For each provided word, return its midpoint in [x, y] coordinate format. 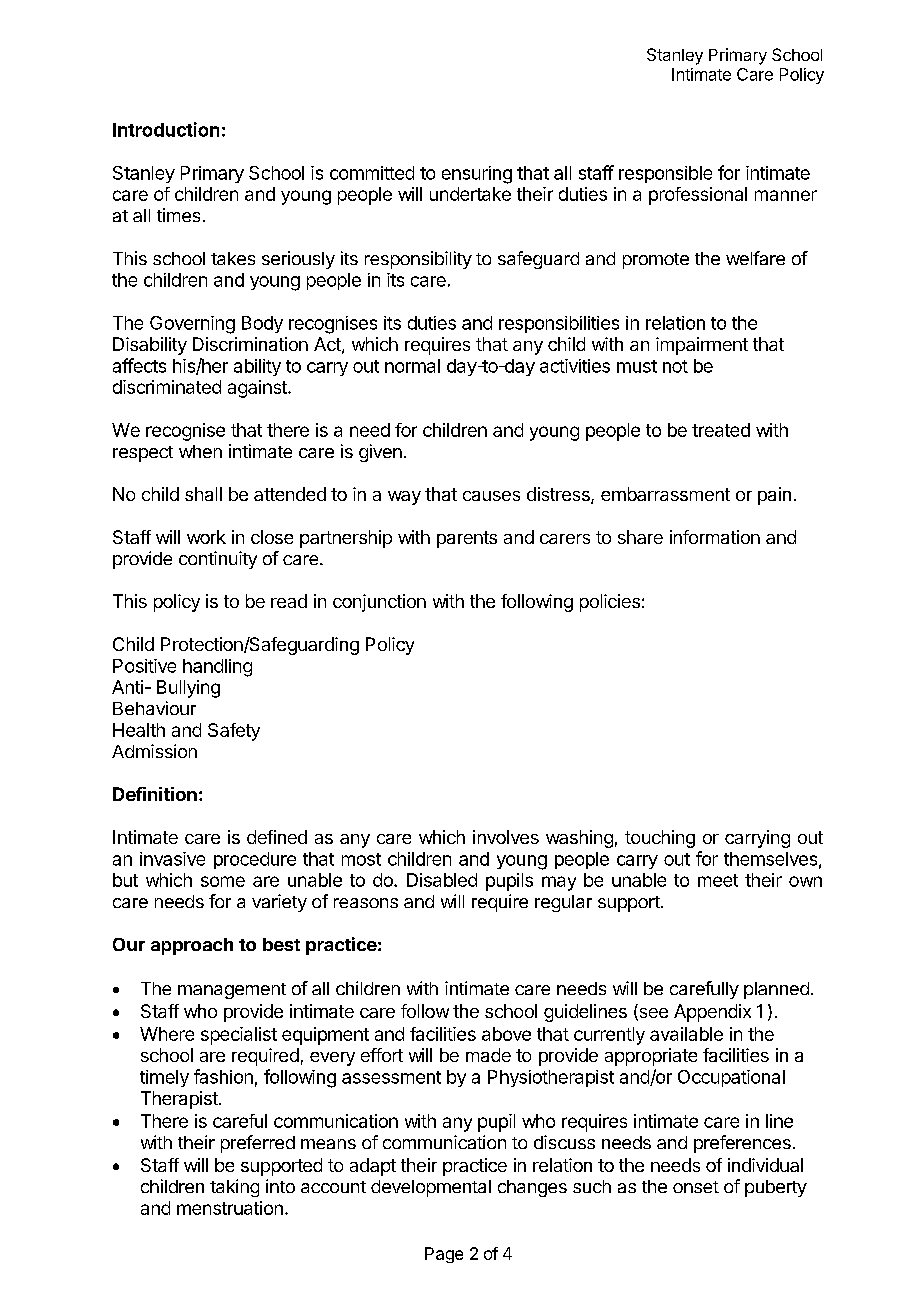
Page [444, 1255]
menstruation [230, 1208]
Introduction [166, 129]
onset [696, 1187]
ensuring [477, 175]
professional [698, 196]
